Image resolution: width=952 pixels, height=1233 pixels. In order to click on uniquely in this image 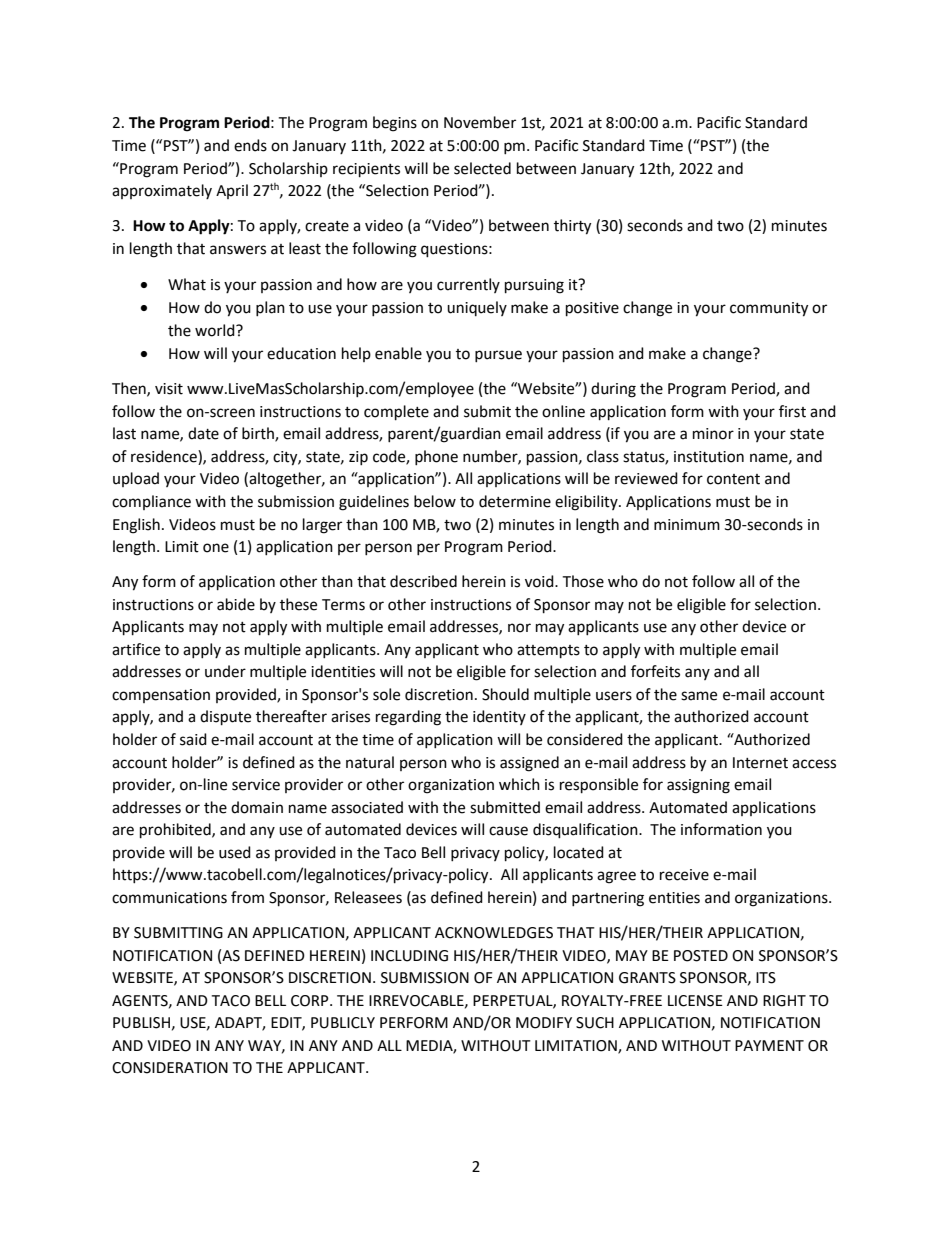, I will do `click(477, 308)`.
